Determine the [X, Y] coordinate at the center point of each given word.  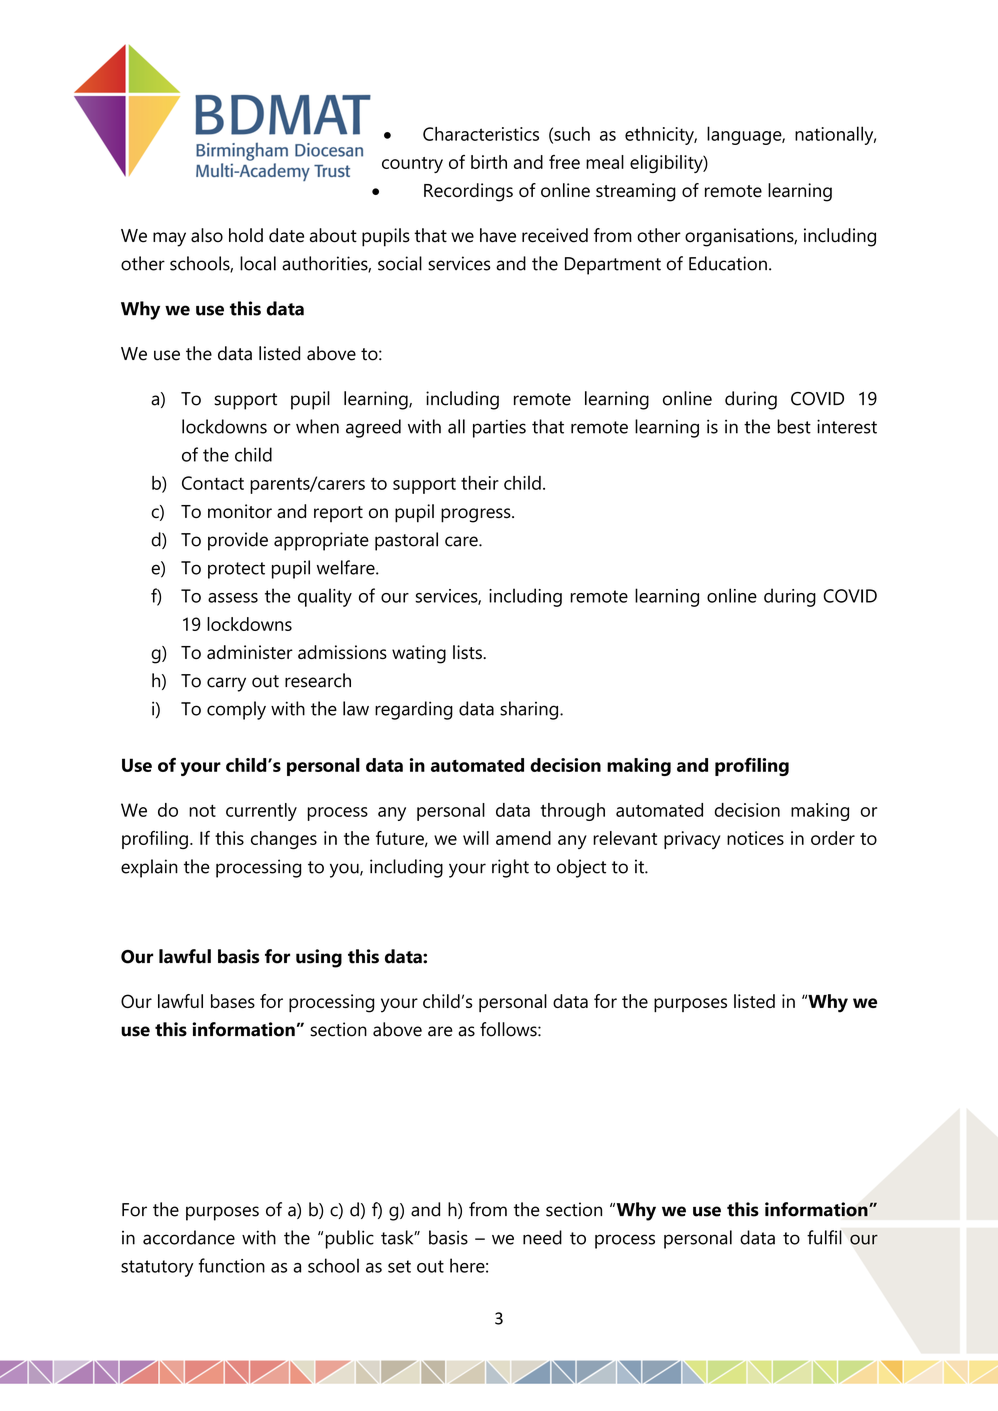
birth [489, 162]
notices [755, 838]
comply [236, 710]
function [232, 1265]
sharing [530, 710]
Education [728, 263]
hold [246, 235]
